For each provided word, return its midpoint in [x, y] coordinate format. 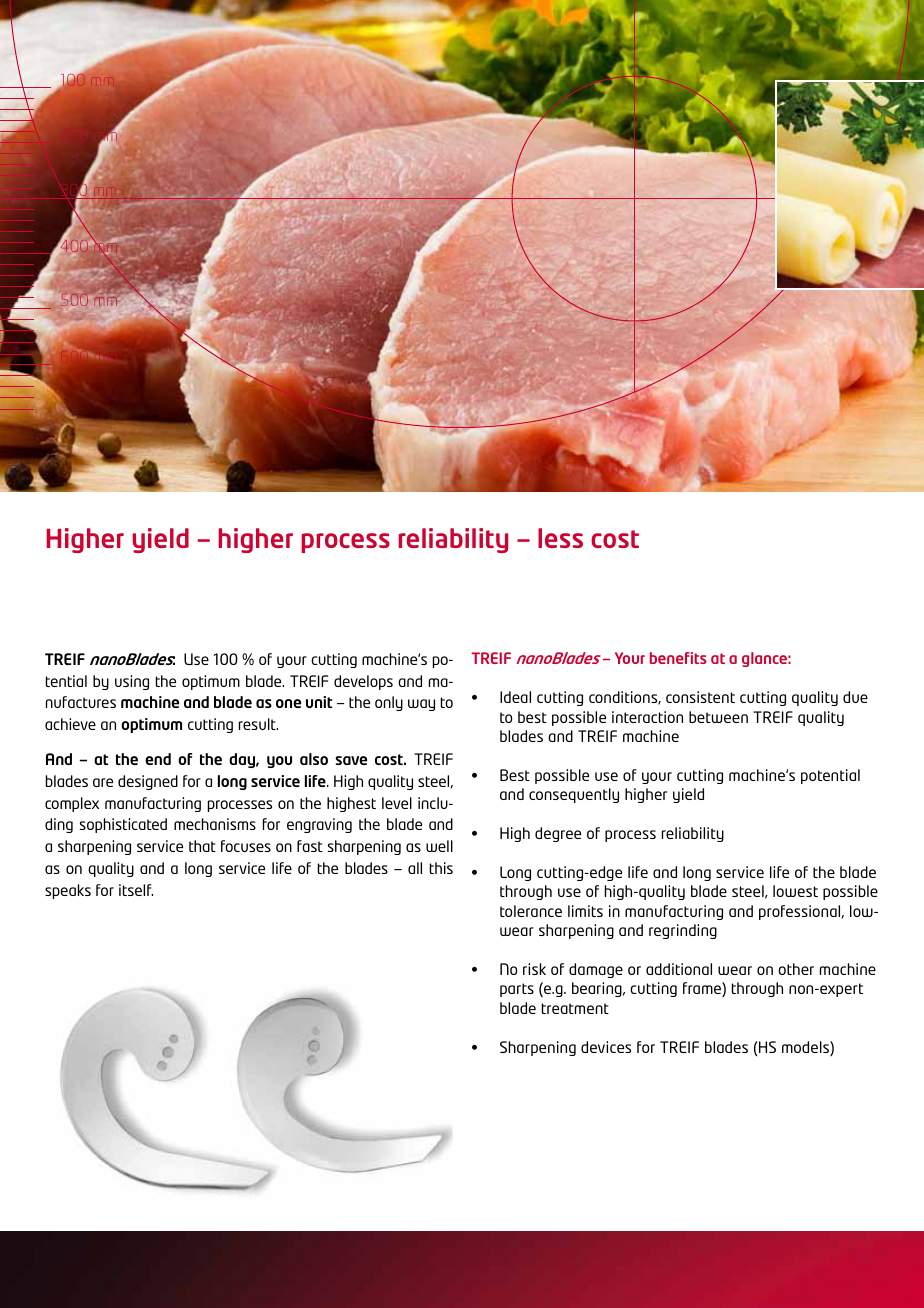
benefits [678, 658]
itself [136, 890]
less [560, 538]
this [441, 868]
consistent [700, 697]
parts [517, 990]
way [421, 705]
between [718, 717]
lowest [795, 891]
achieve [70, 724]
